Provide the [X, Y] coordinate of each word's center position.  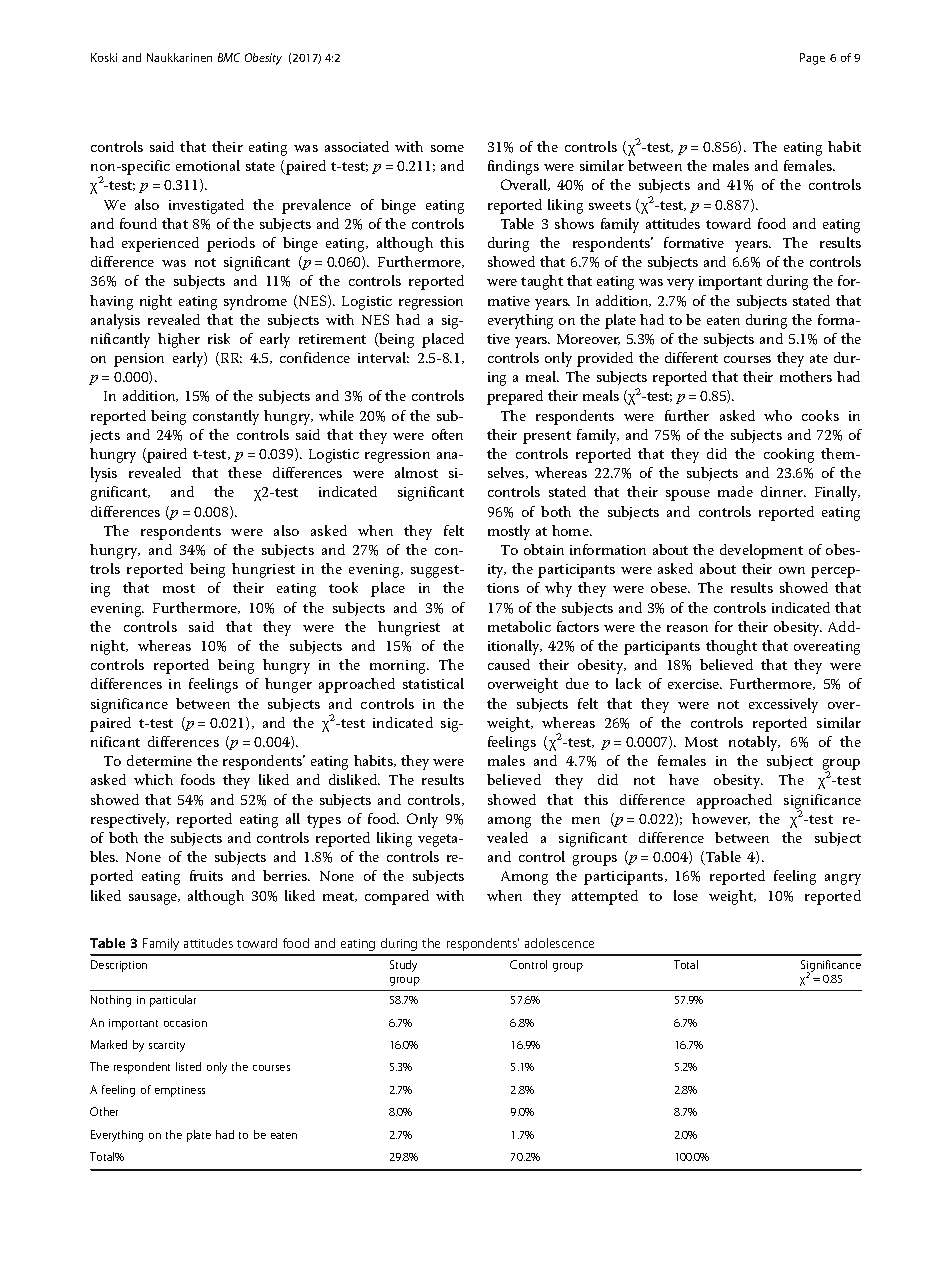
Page [812, 59]
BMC [229, 57]
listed [188, 1066]
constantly [226, 417]
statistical [433, 683]
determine [159, 760]
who [778, 415]
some [447, 148]
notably [754, 743]
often [447, 434]
